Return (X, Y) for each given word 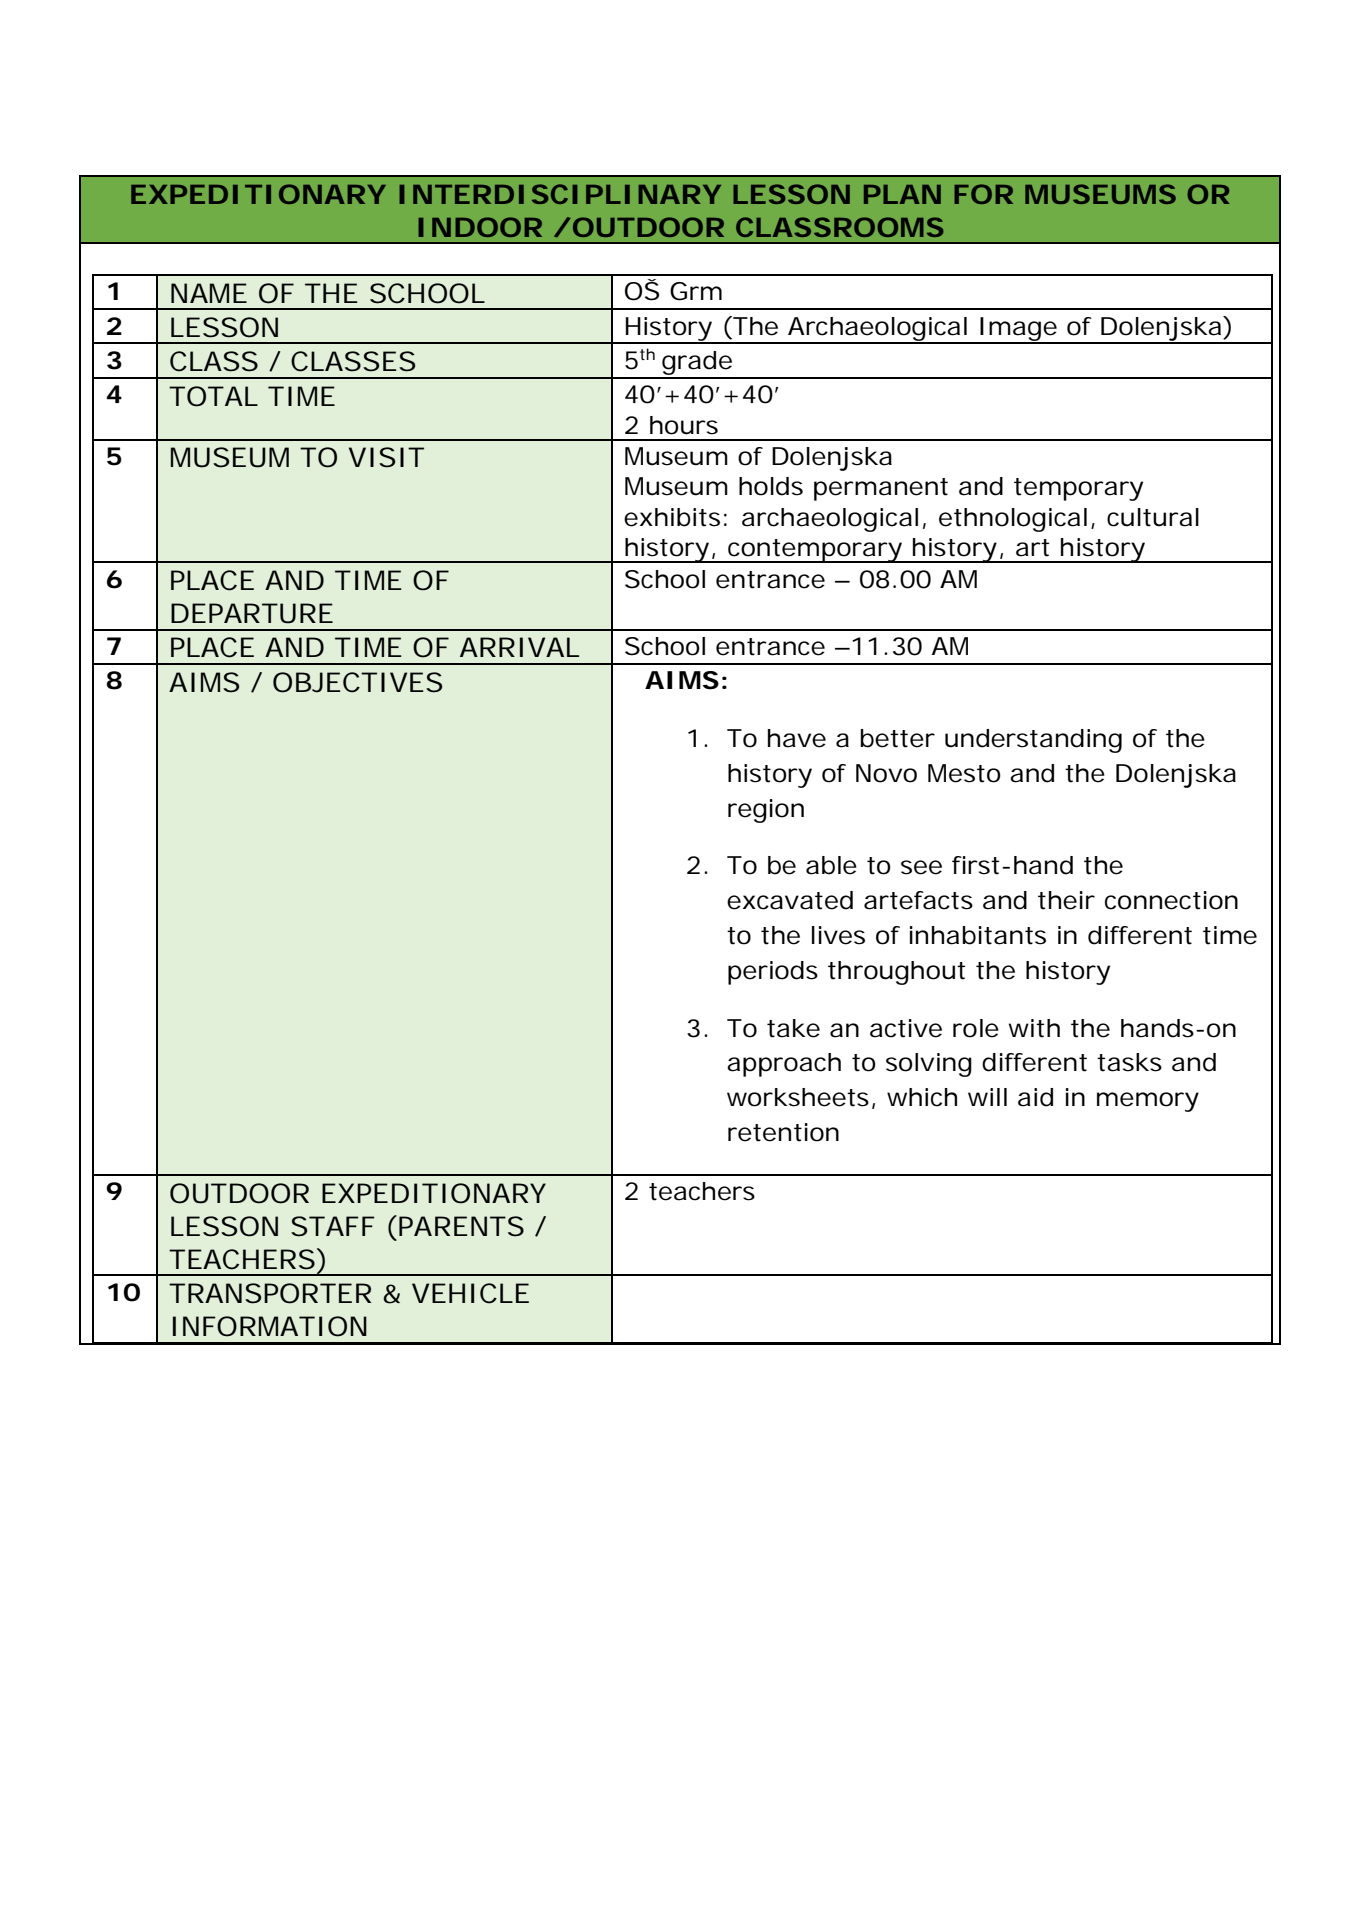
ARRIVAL (519, 647)
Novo (886, 773)
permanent (881, 489)
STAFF (332, 1226)
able (831, 865)
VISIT (386, 457)
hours (684, 425)
